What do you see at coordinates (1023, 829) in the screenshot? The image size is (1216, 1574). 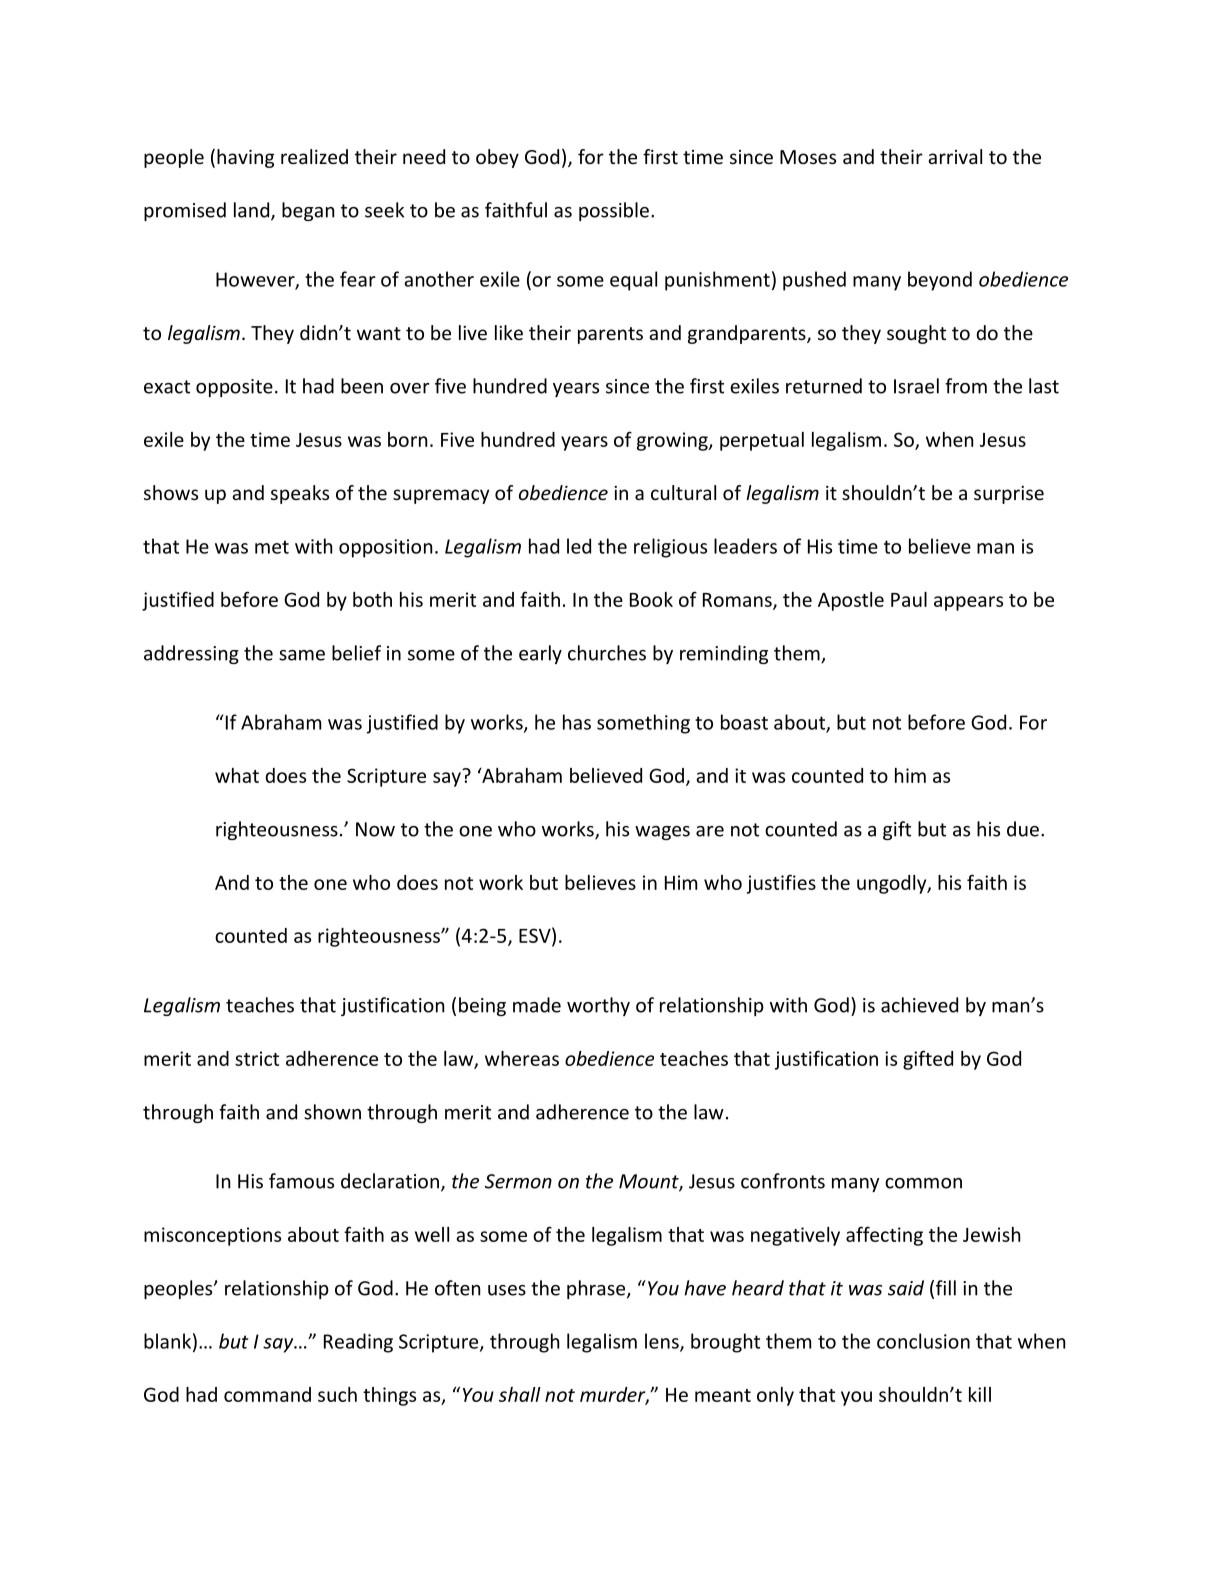 I see `due` at bounding box center [1023, 829].
